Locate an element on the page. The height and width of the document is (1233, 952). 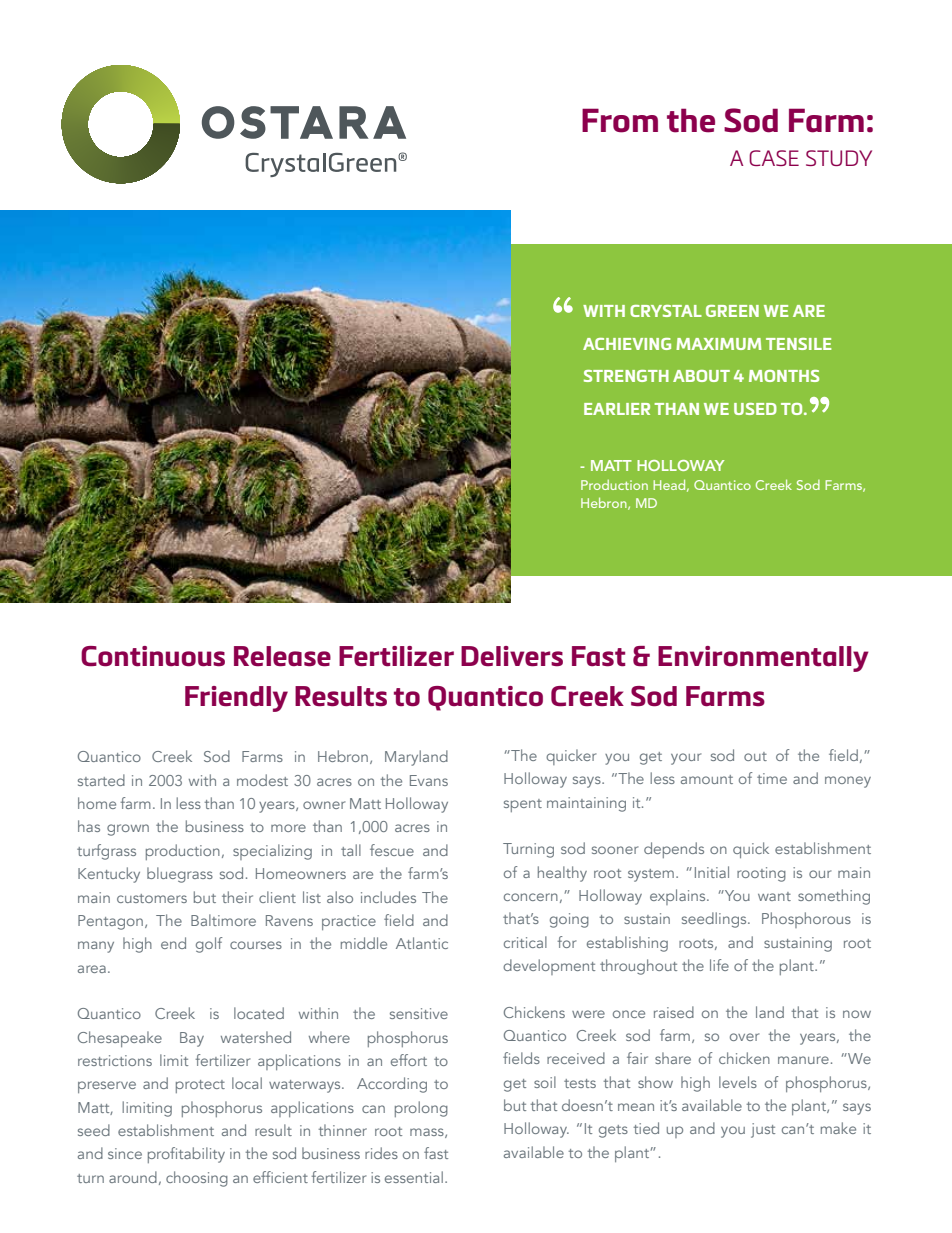
profitability is located at coordinates (186, 1155).
